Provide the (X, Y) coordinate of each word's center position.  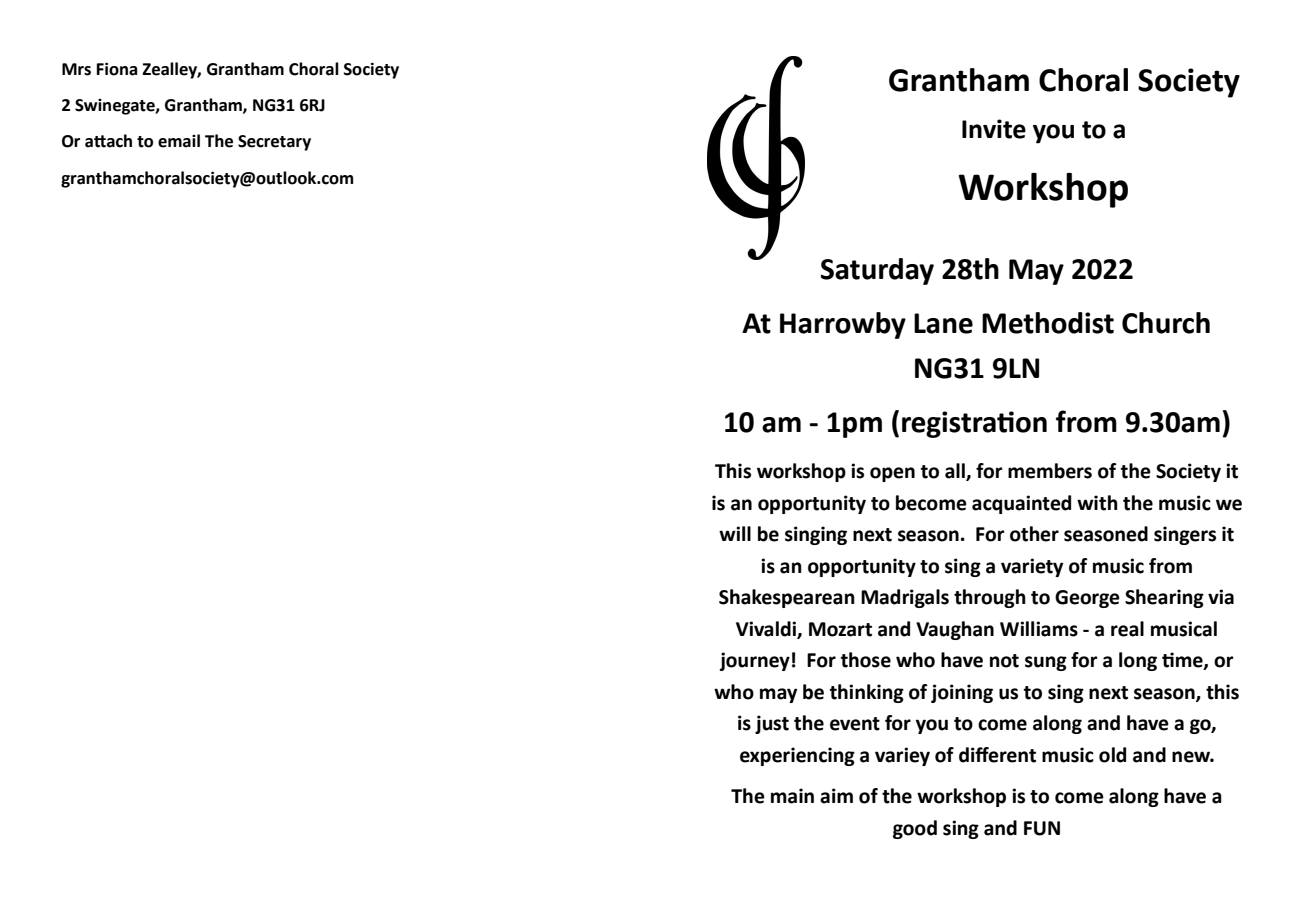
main (792, 796)
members (1050, 471)
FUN (1042, 828)
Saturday (877, 271)
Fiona (117, 69)
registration (974, 424)
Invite (994, 129)
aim (836, 796)
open (892, 474)
